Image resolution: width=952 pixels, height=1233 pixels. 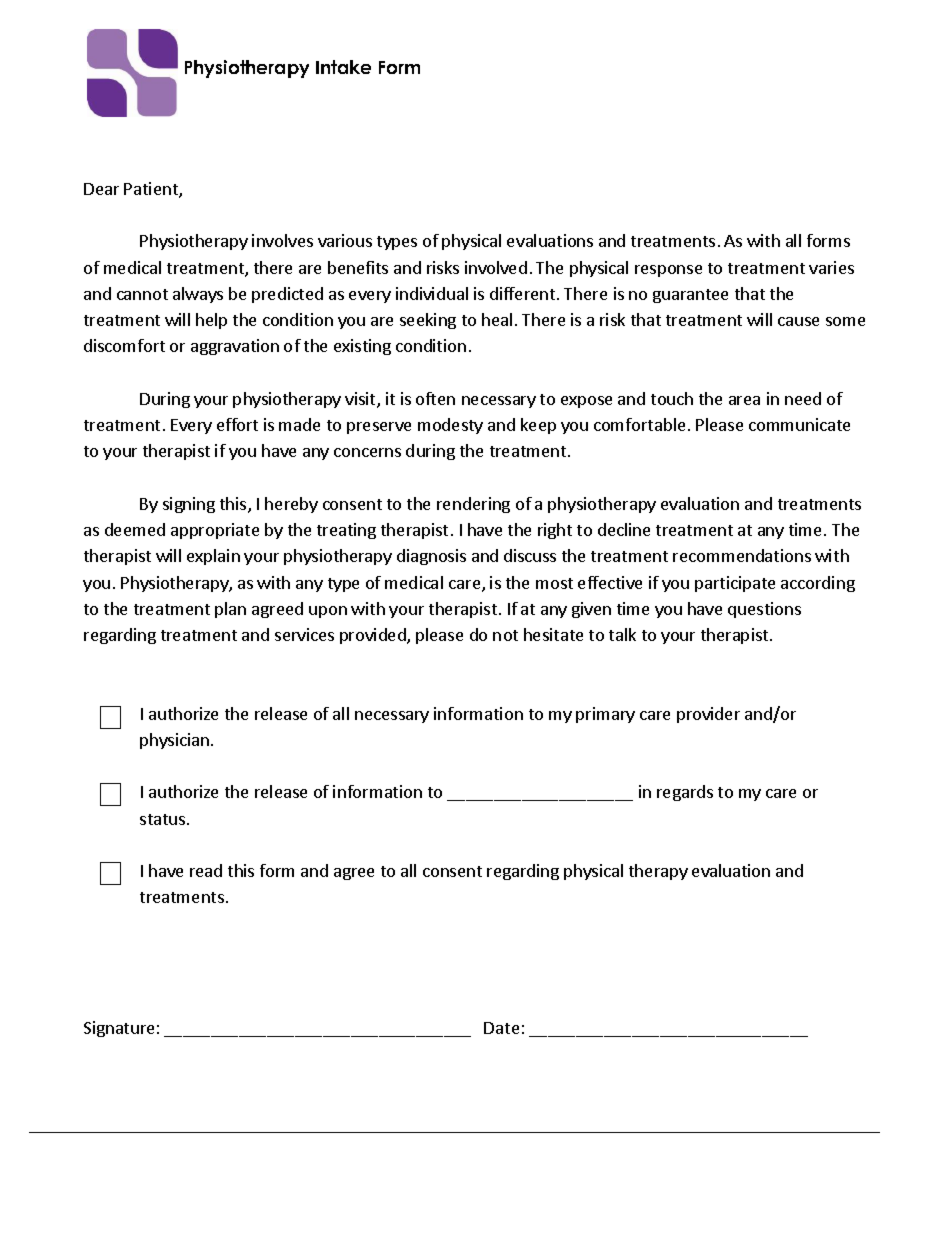 I want to click on Intake, so click(x=343, y=67).
